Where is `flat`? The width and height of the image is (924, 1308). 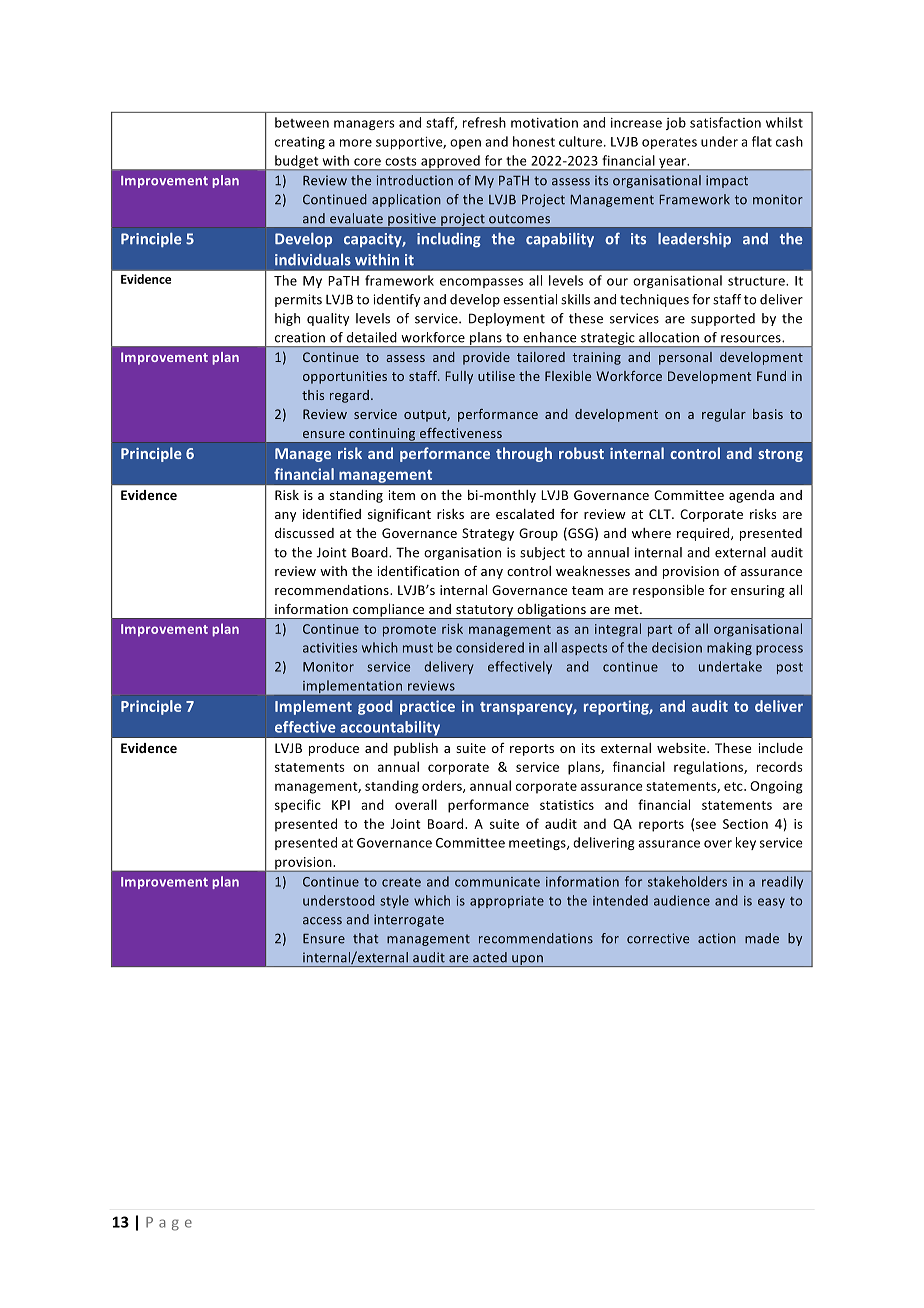 flat is located at coordinates (762, 141).
